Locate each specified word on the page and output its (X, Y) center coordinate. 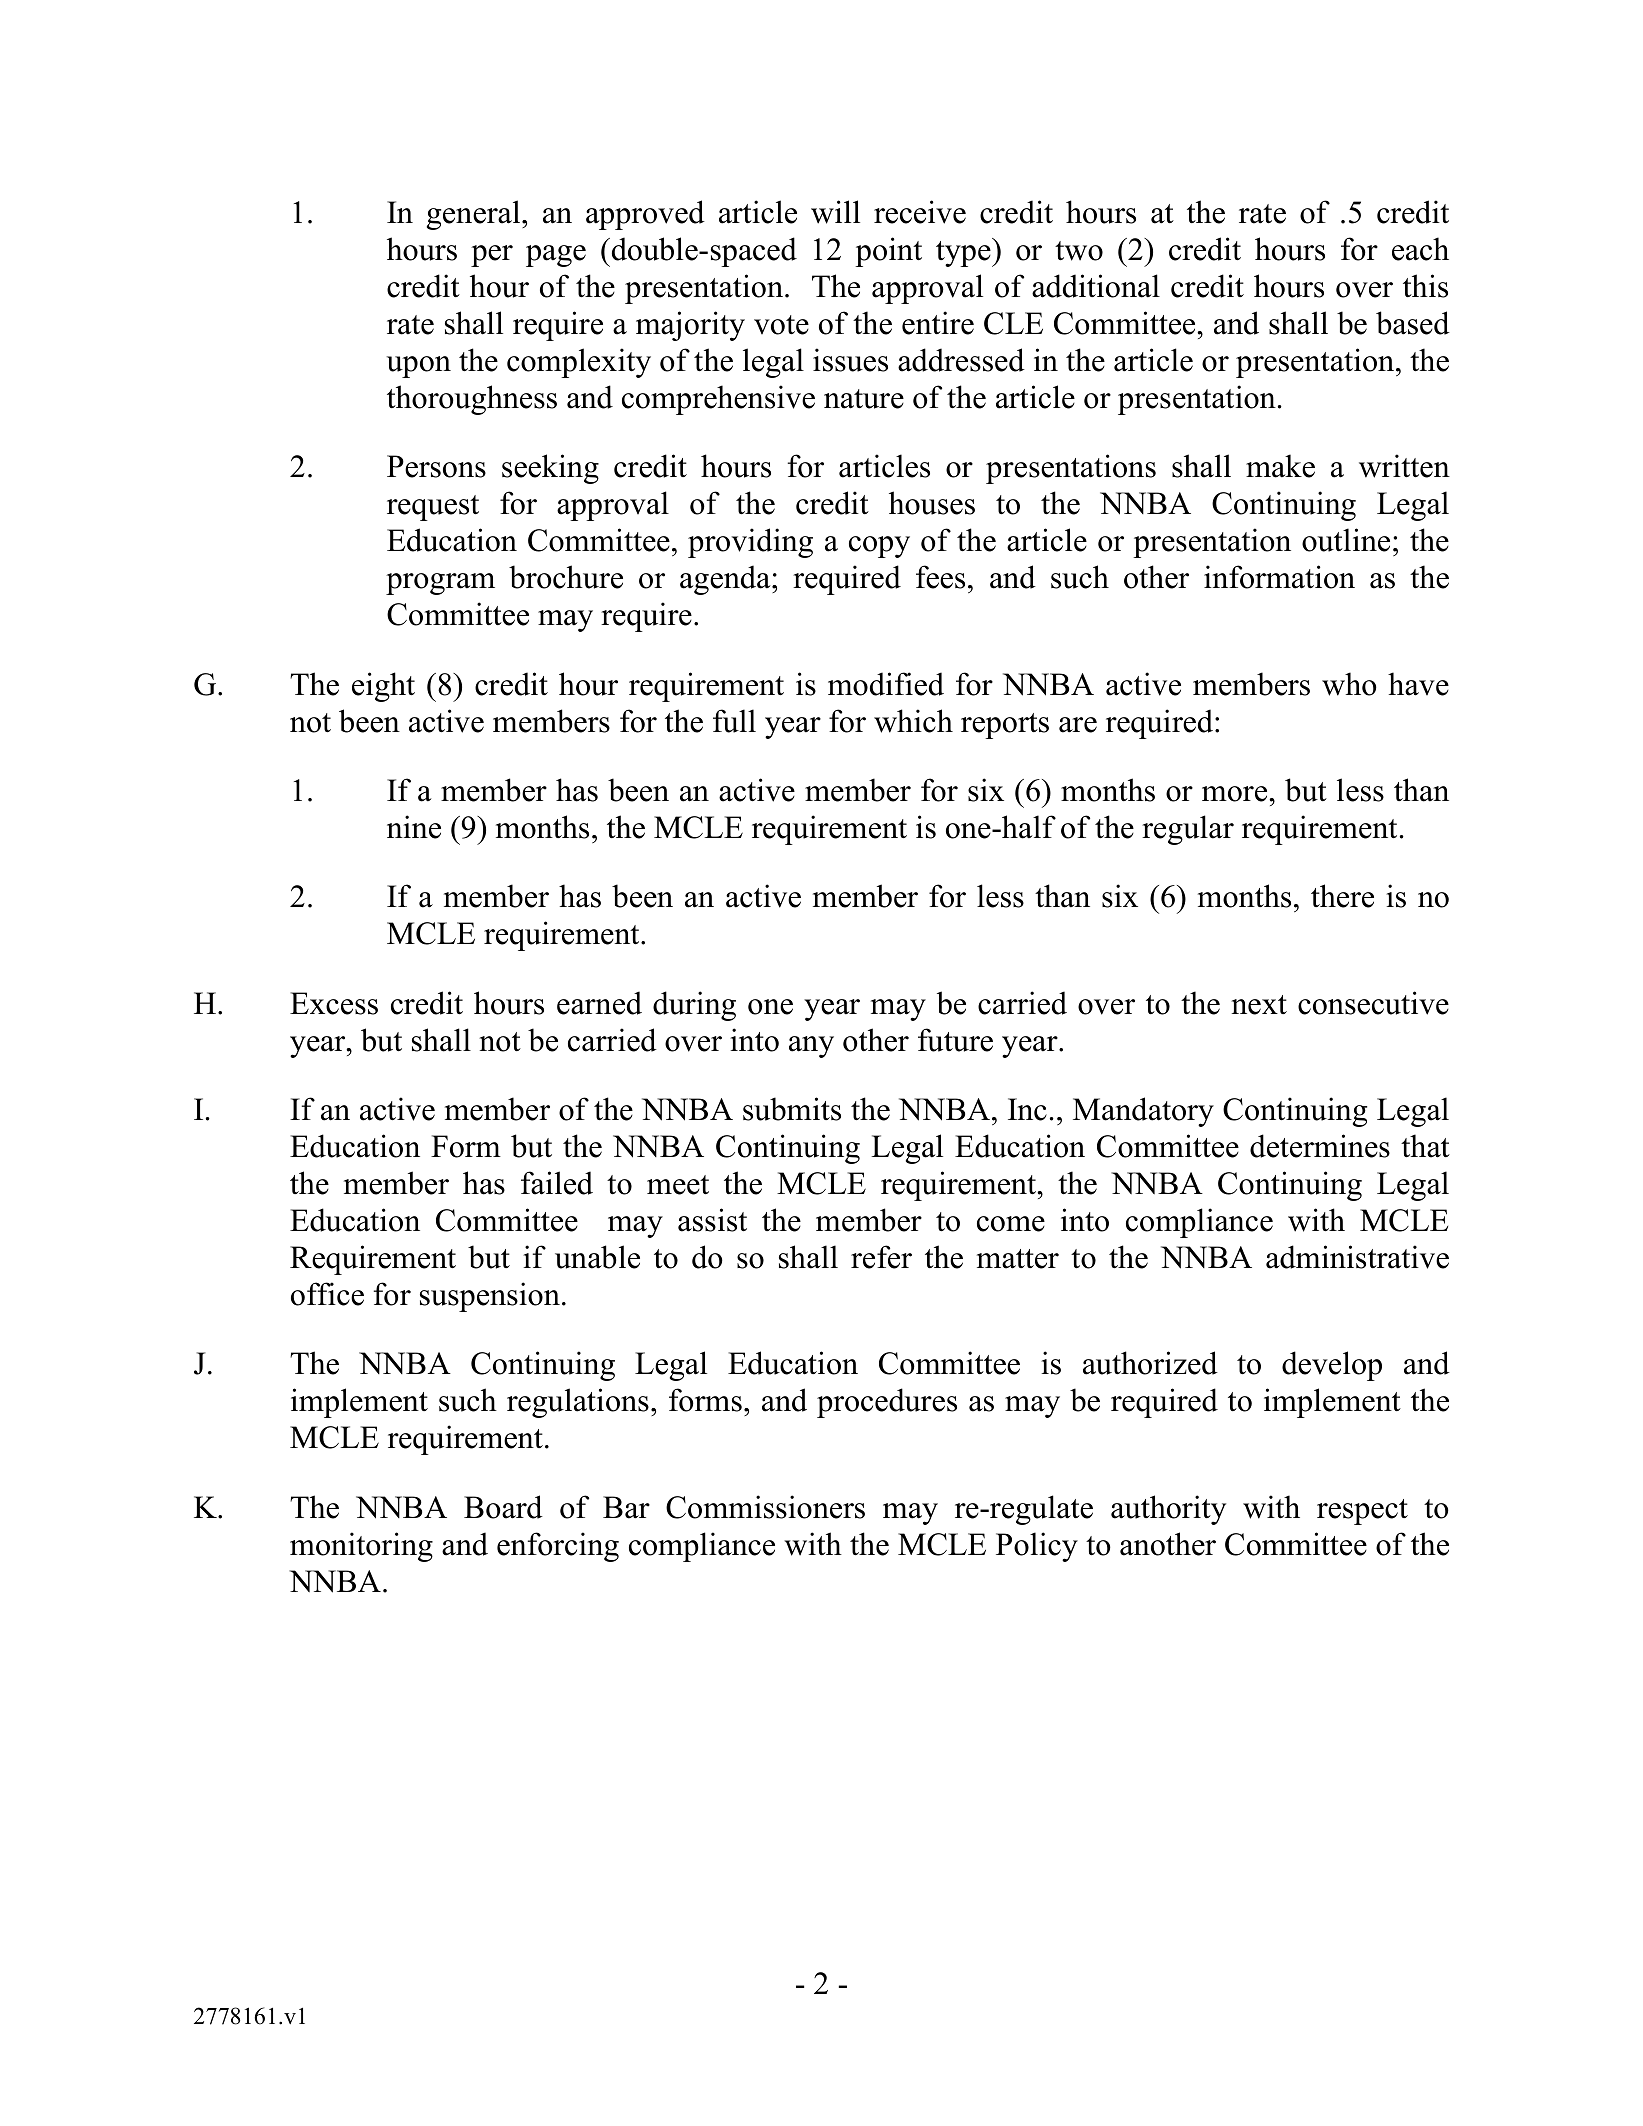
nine (414, 827)
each (1420, 249)
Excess (334, 1003)
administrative (1357, 1257)
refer (881, 1257)
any (811, 1047)
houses (932, 503)
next (1259, 1005)
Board (503, 1507)
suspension (490, 1297)
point (888, 252)
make (1280, 466)
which (913, 721)
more (1236, 794)
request (433, 508)
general (475, 215)
